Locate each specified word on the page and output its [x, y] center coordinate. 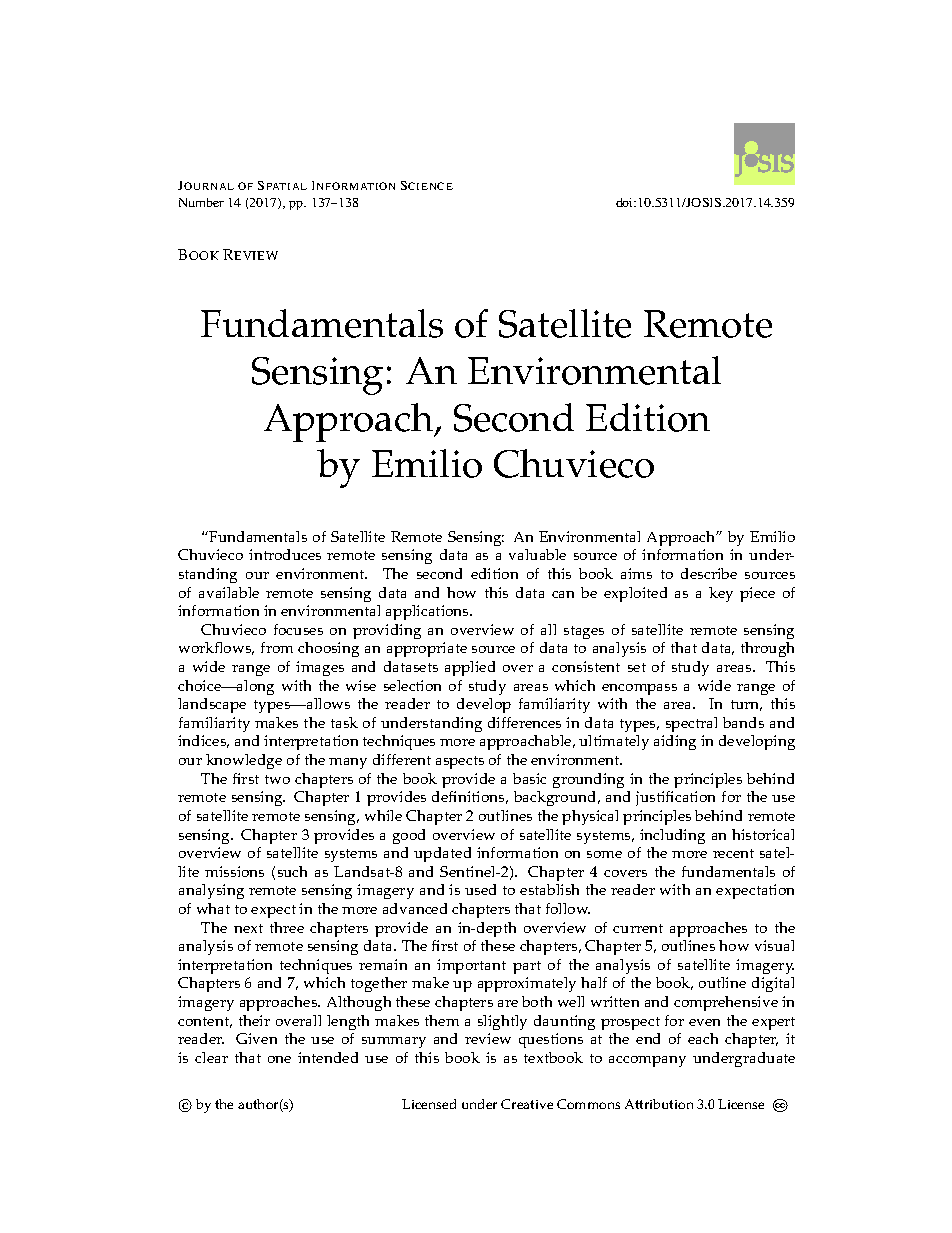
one [279, 1059]
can [563, 594]
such [292, 871]
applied [470, 668]
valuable [537, 554]
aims [636, 573]
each [703, 1038]
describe [709, 573]
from [277, 647]
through [767, 649]
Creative [527, 1104]
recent [733, 853]
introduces [285, 554]
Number [201, 202]
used [480, 889]
